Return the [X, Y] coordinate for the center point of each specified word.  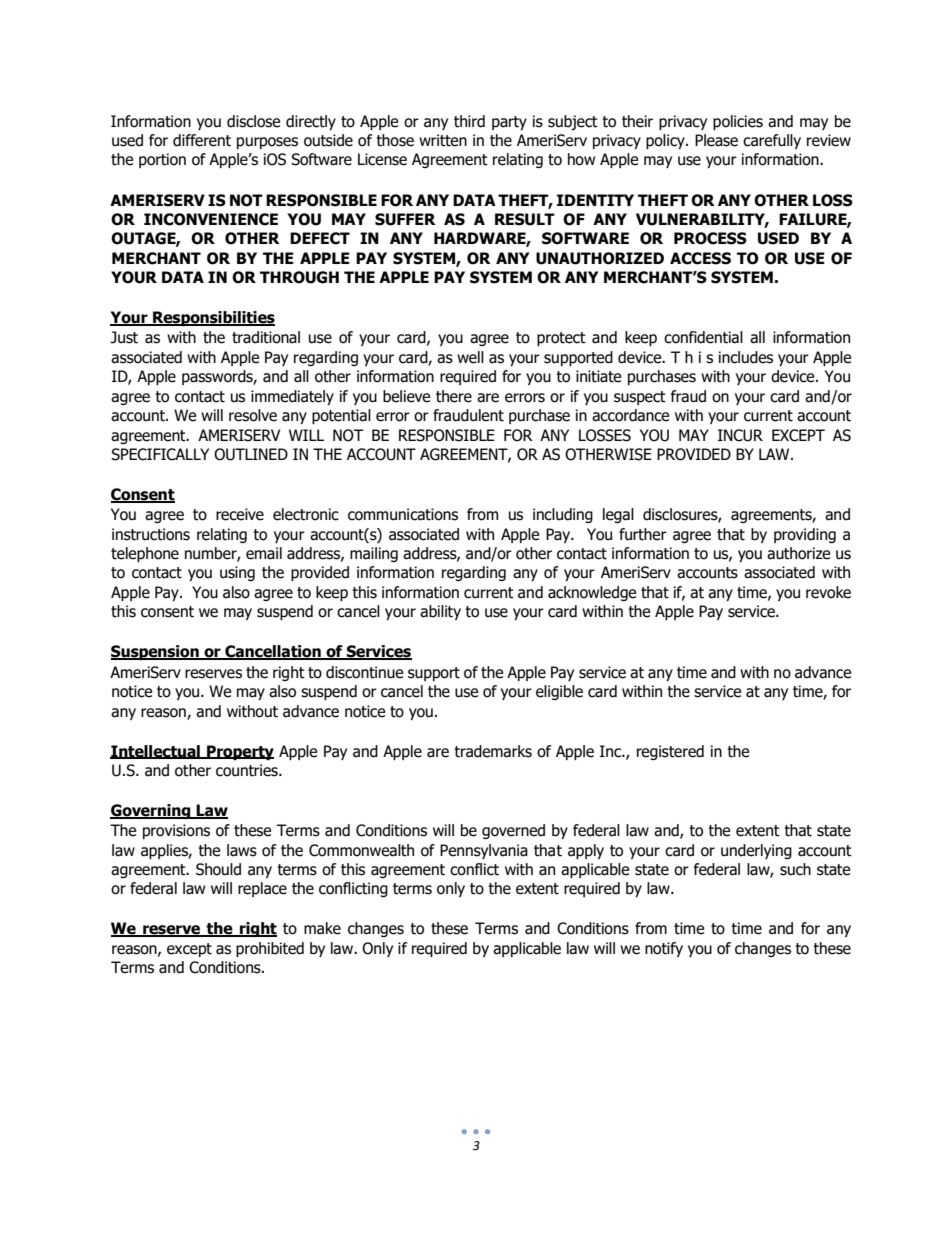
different [202, 140]
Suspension [156, 652]
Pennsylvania [484, 851]
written [443, 140]
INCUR [740, 435]
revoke [828, 592]
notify [664, 949]
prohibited [270, 949]
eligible [559, 692]
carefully [772, 141]
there [454, 396]
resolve [253, 415]
